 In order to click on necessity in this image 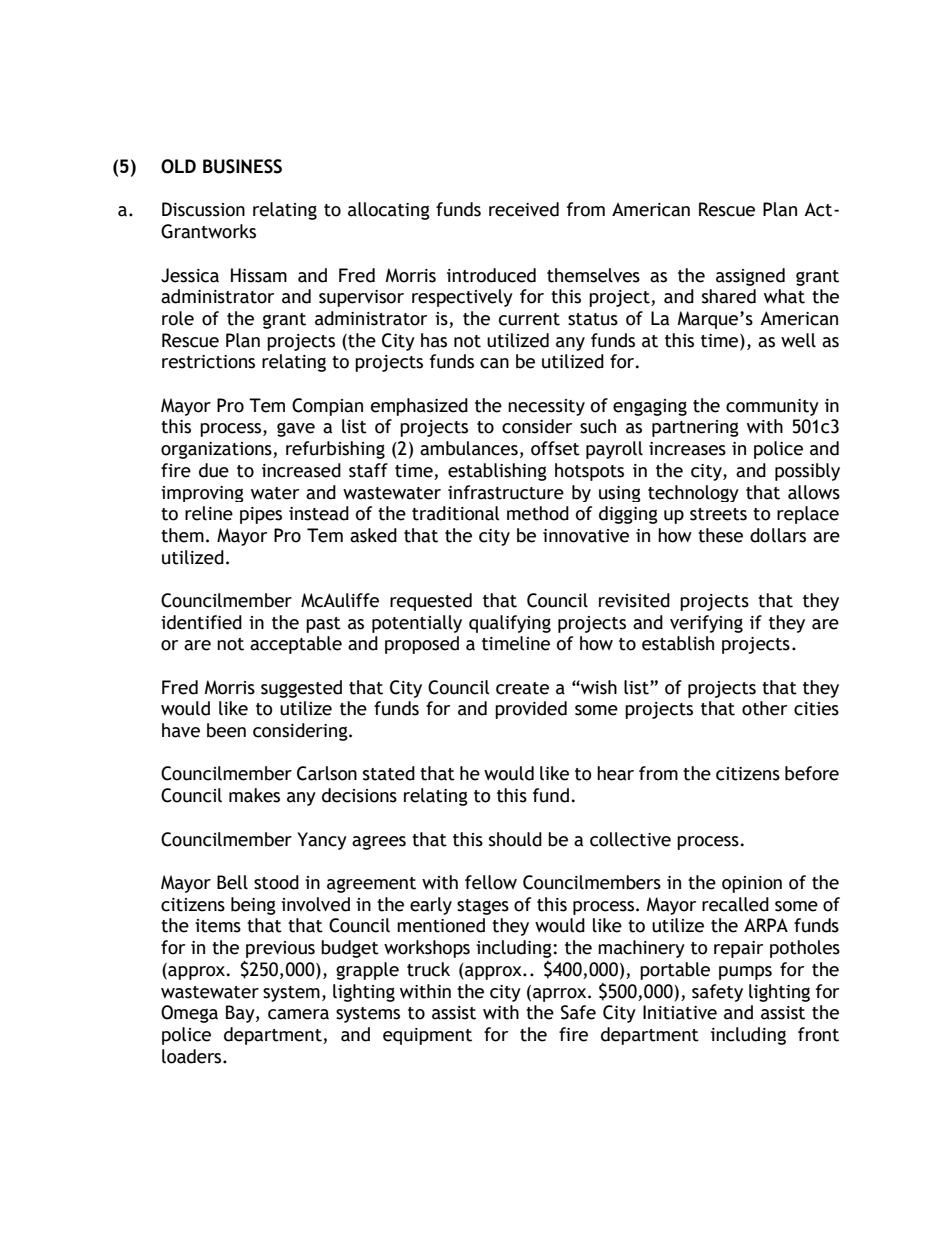, I will do `click(546, 407)`.
